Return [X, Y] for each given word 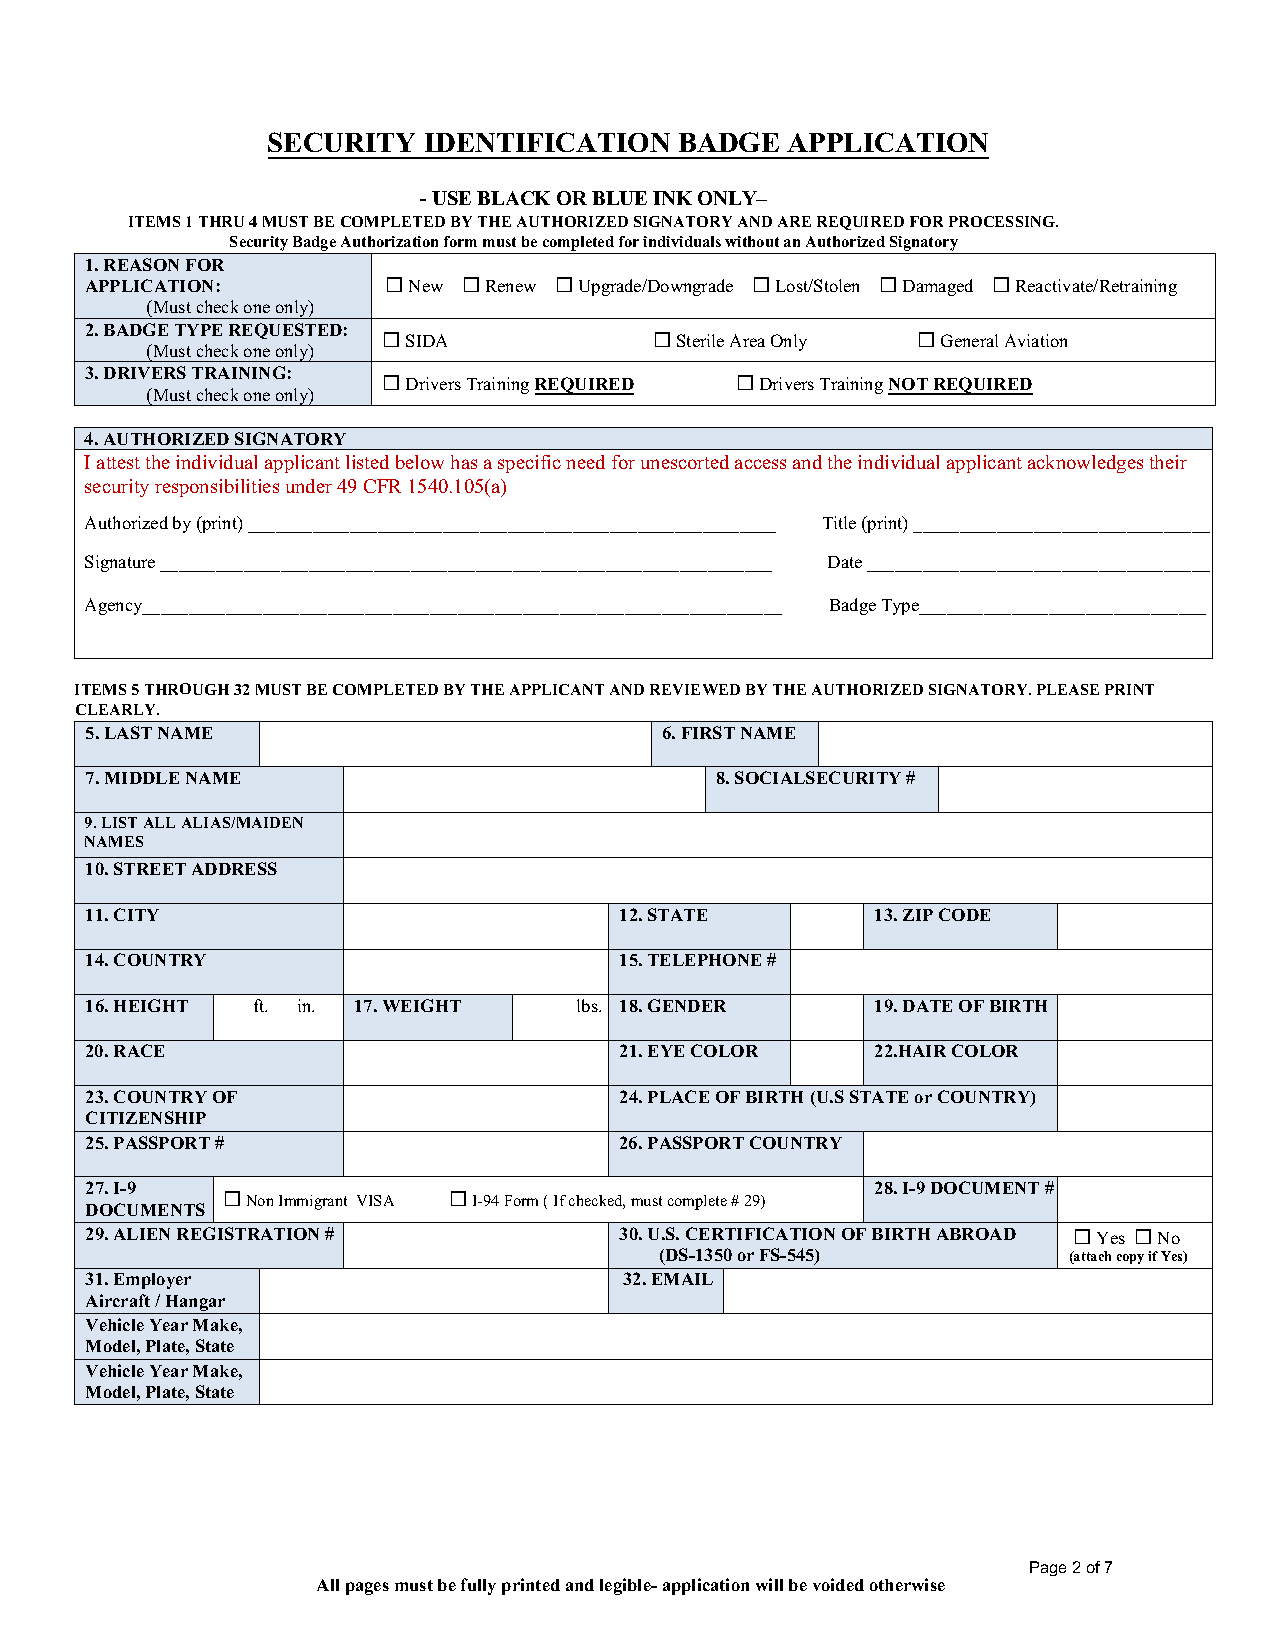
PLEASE [1068, 689]
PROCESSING [1003, 221]
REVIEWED [695, 689]
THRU [221, 221]
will [769, 1584]
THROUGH [187, 689]
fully [478, 1586]
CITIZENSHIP [146, 1117]
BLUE [619, 198]
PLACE [678, 1096]
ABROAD [976, 1234]
